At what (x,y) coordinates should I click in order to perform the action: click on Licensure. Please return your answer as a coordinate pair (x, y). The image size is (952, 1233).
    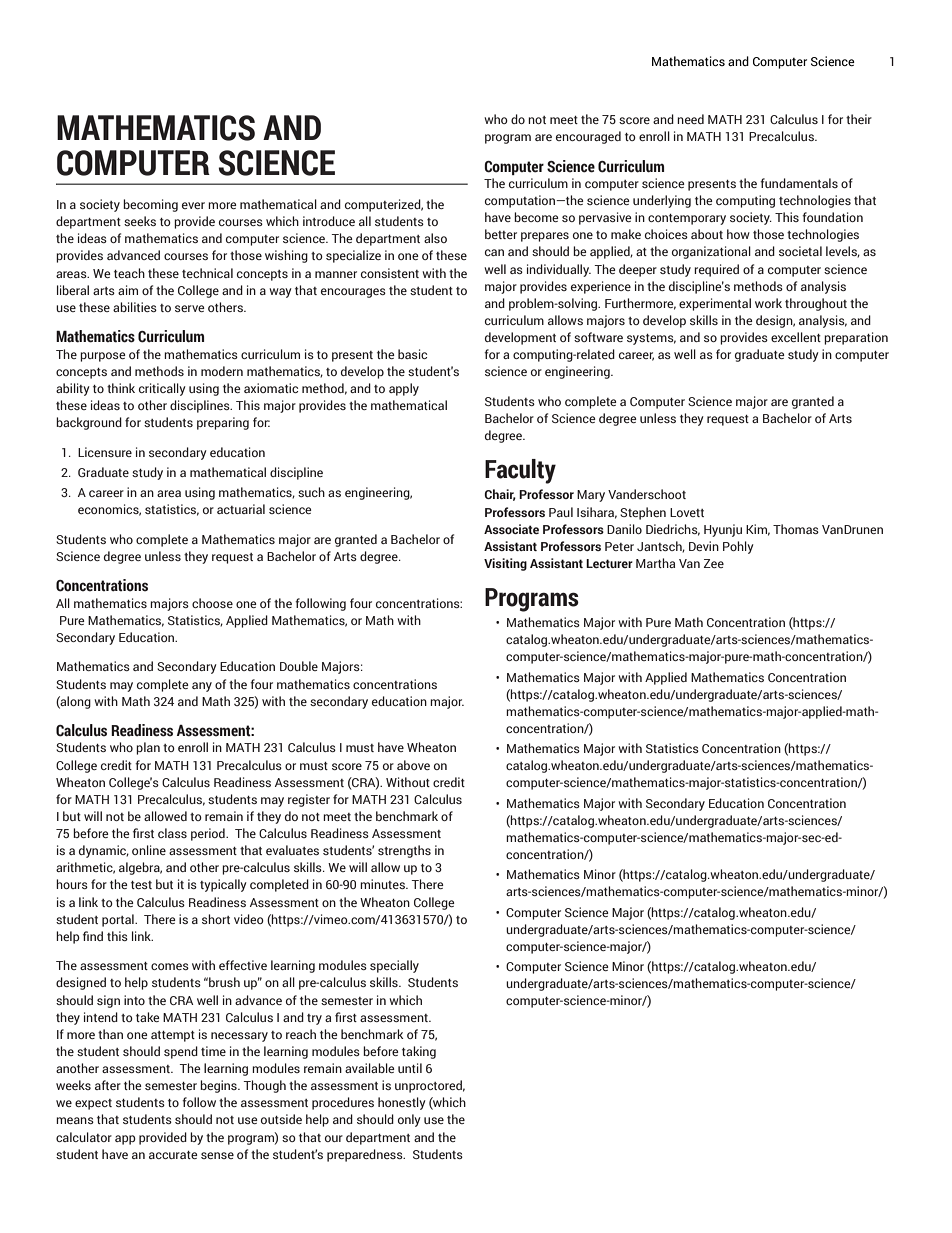
    Looking at the image, I should click on (105, 452).
